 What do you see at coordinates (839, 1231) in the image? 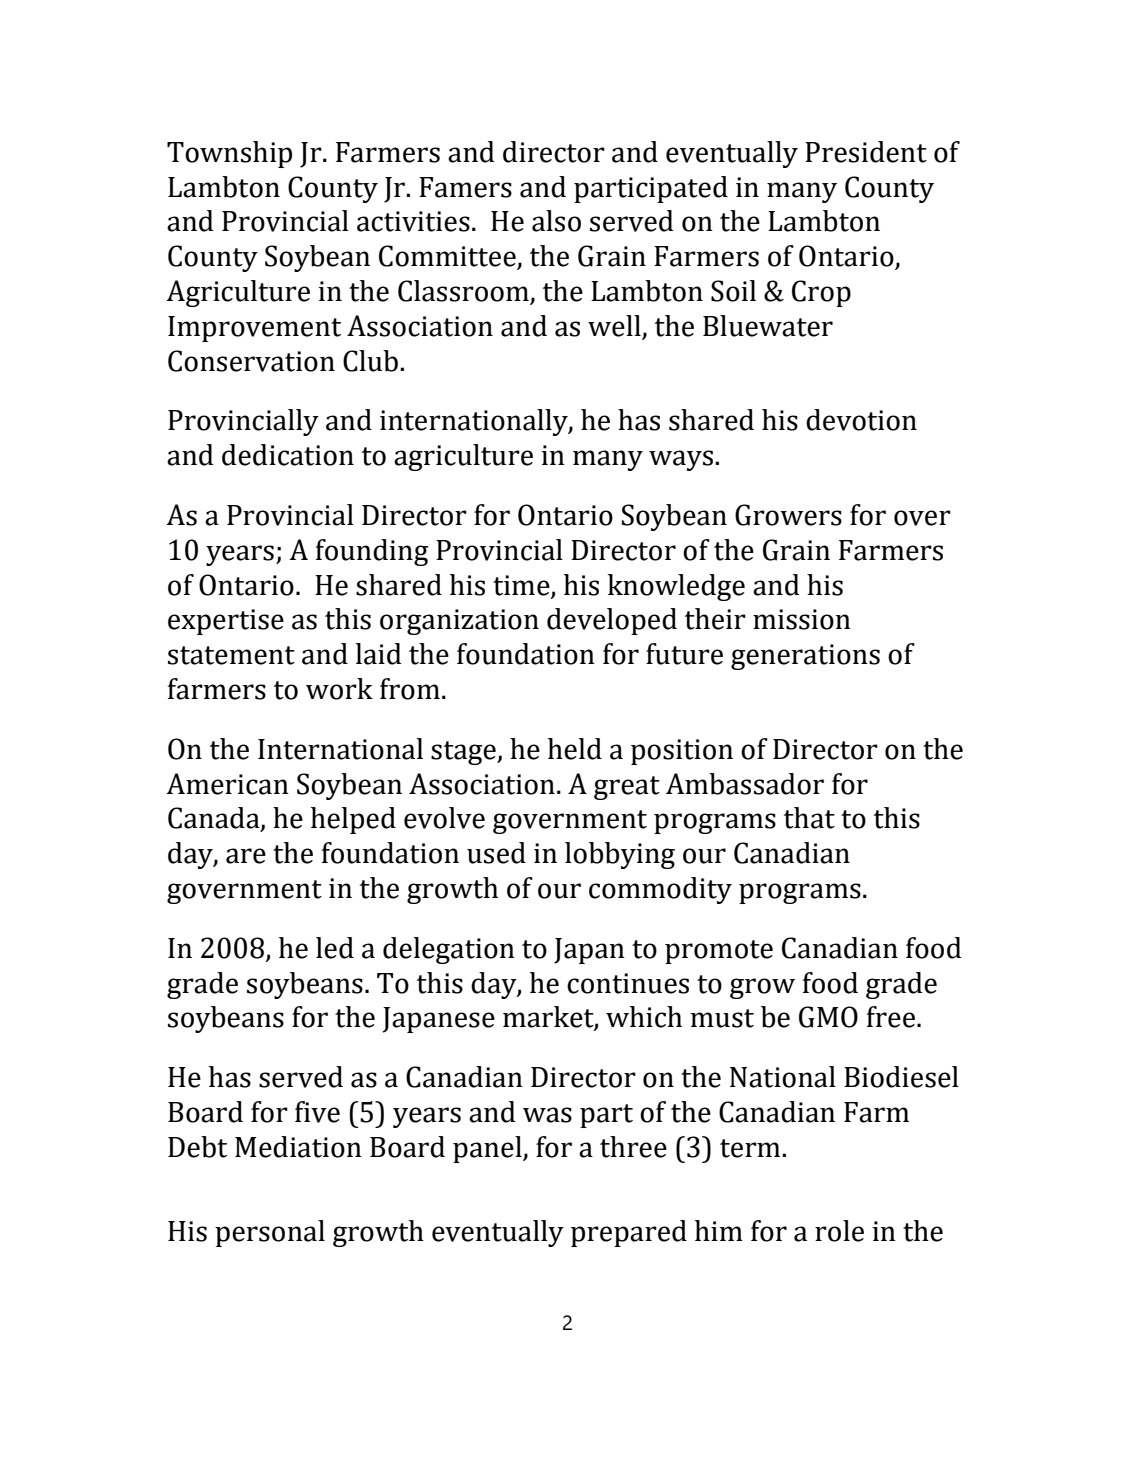
I see `role` at bounding box center [839, 1231].
